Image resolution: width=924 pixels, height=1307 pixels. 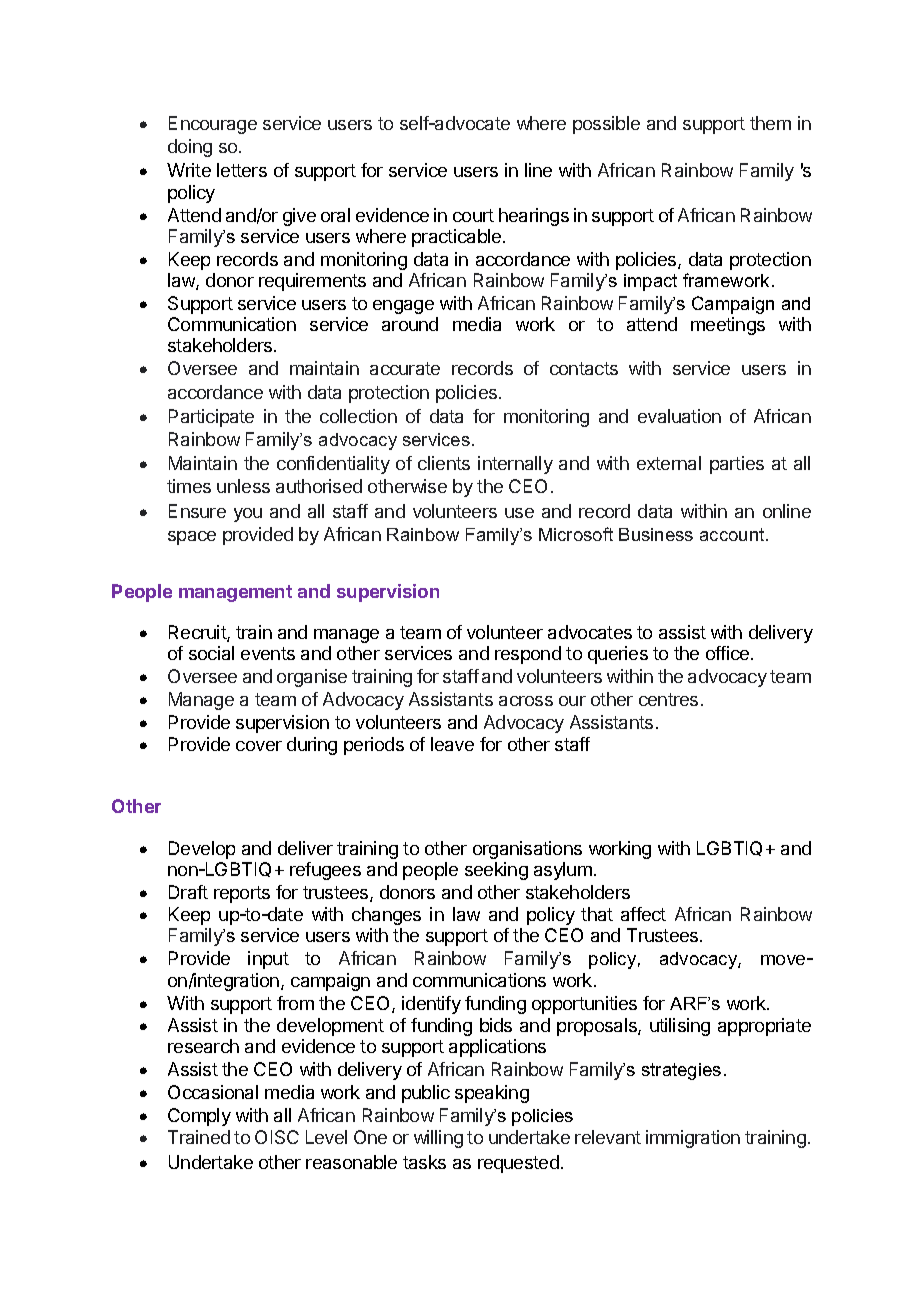 What do you see at coordinates (199, 1117) in the screenshot?
I see `Comply` at bounding box center [199, 1117].
